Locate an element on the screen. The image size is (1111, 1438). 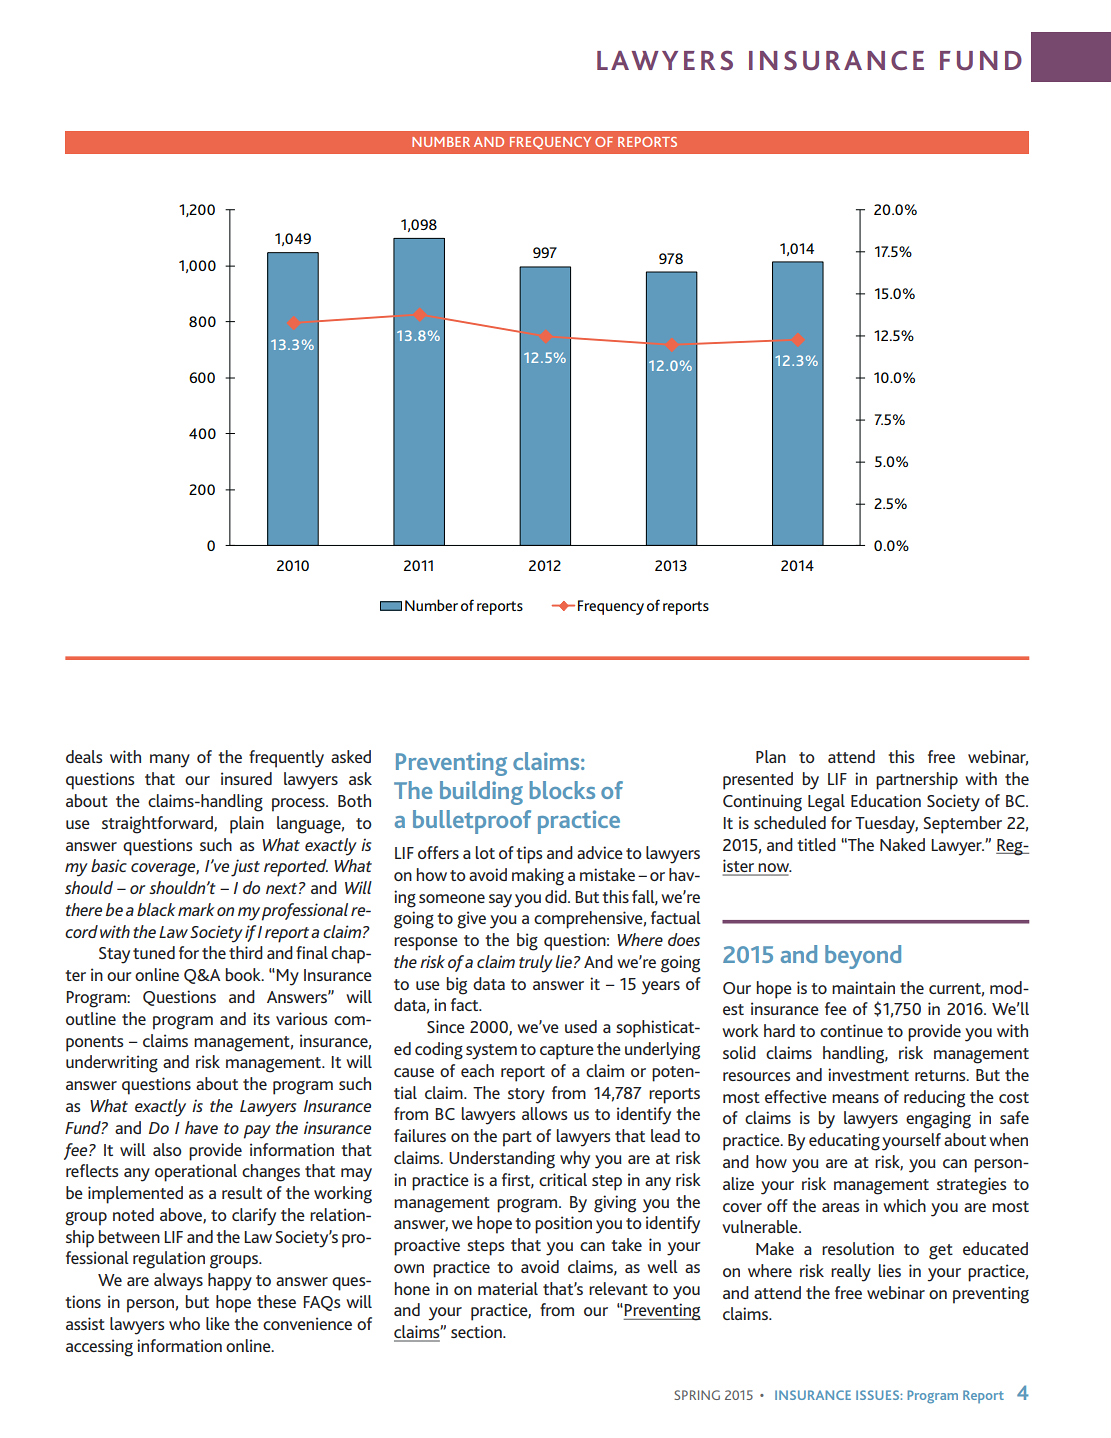
have is located at coordinates (201, 1127).
